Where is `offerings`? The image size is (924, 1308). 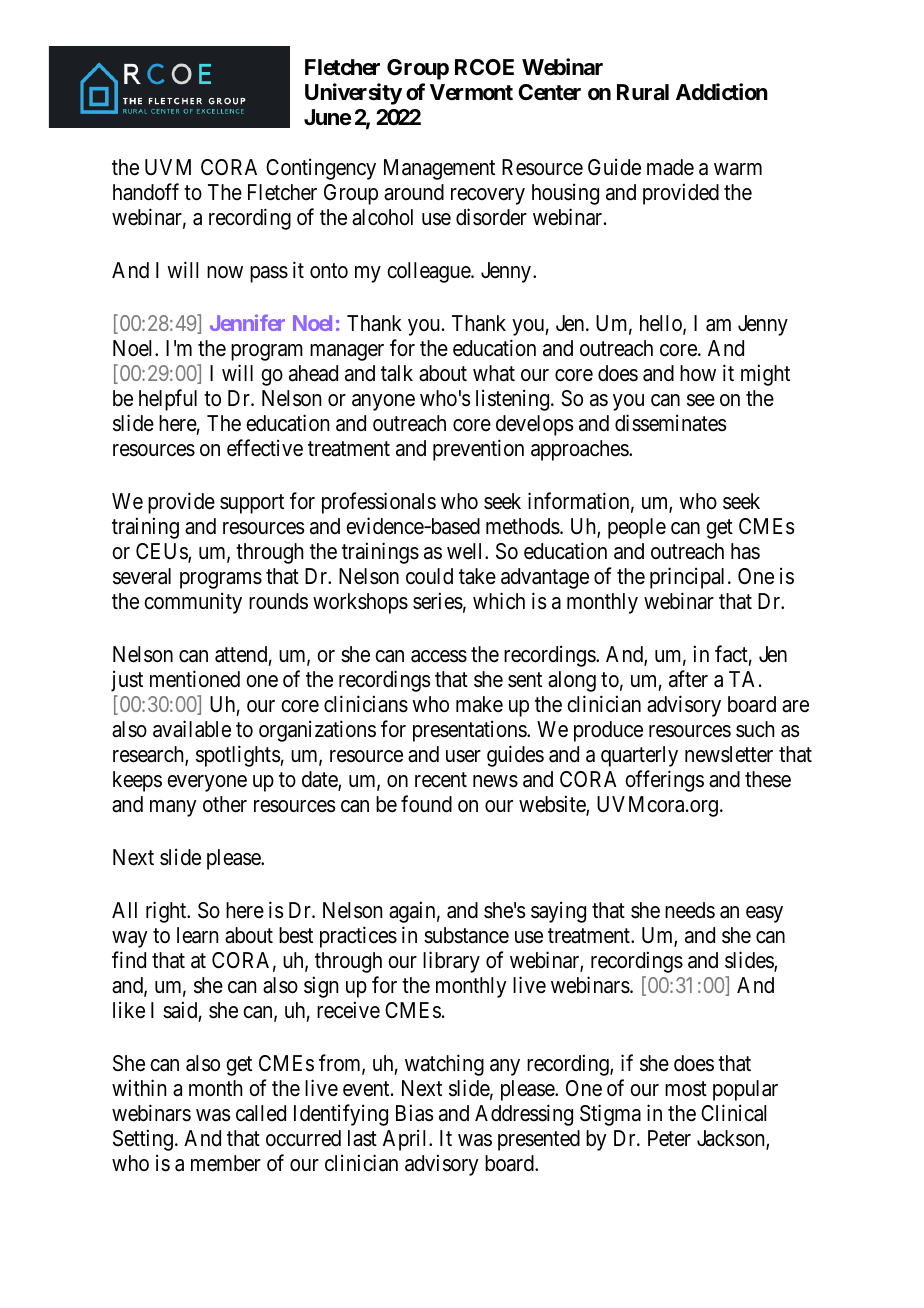
offerings is located at coordinates (664, 781).
